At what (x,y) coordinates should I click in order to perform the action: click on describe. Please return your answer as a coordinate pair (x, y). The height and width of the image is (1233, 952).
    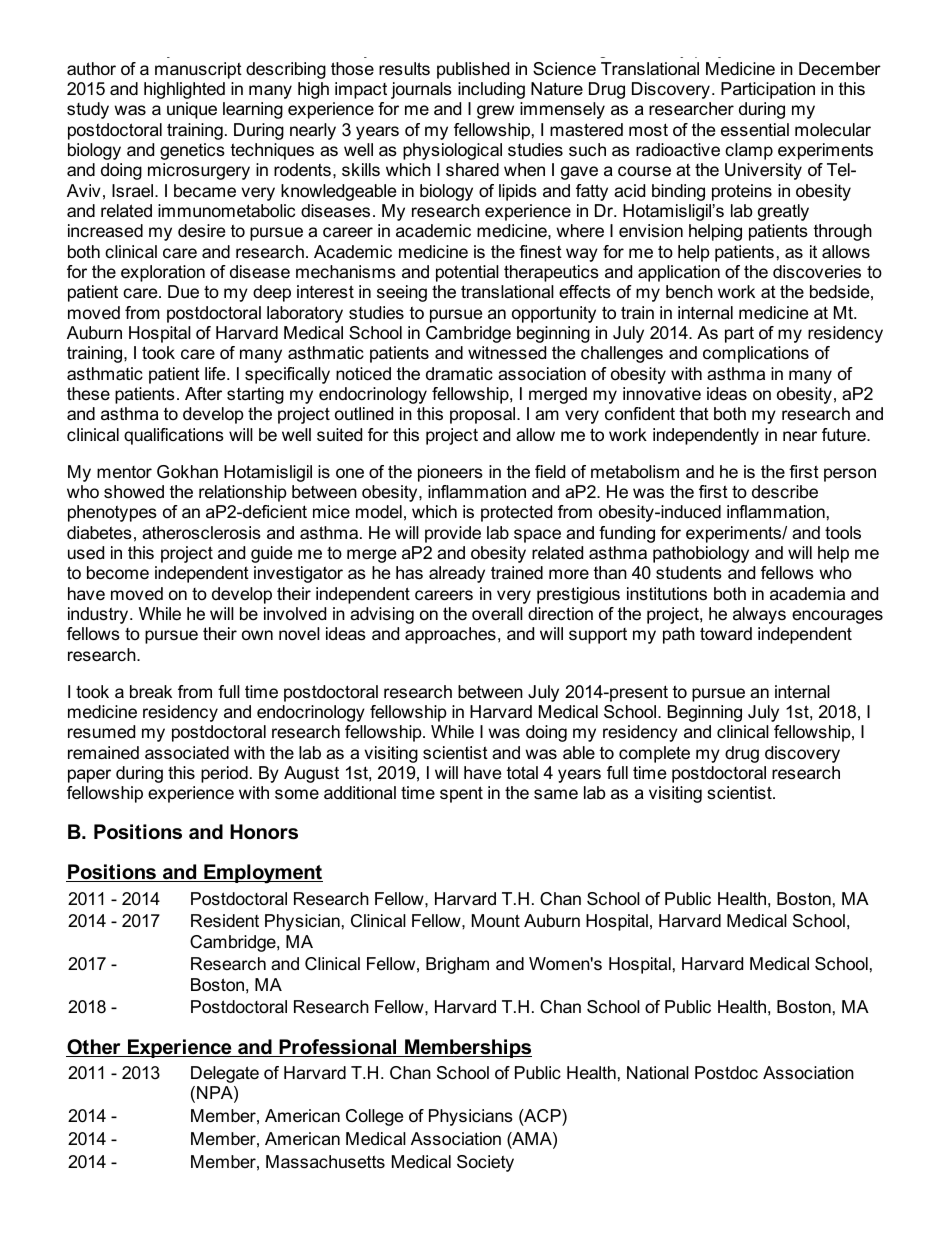
    Looking at the image, I should click on (785, 491).
